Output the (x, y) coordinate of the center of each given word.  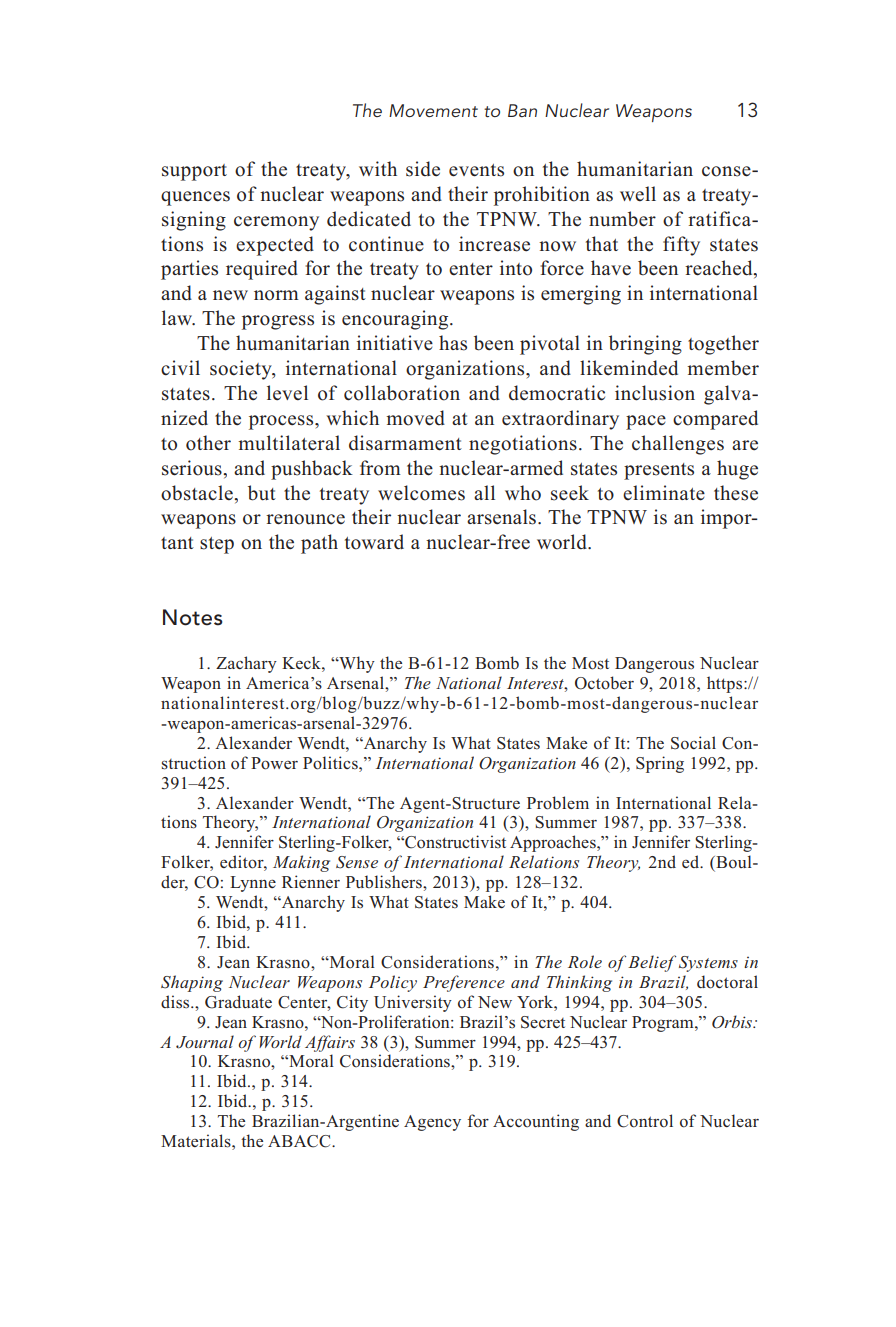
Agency (432, 1123)
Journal (205, 1042)
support (194, 172)
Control (645, 1121)
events (476, 170)
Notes (192, 617)
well (638, 193)
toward (374, 542)
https (726, 684)
